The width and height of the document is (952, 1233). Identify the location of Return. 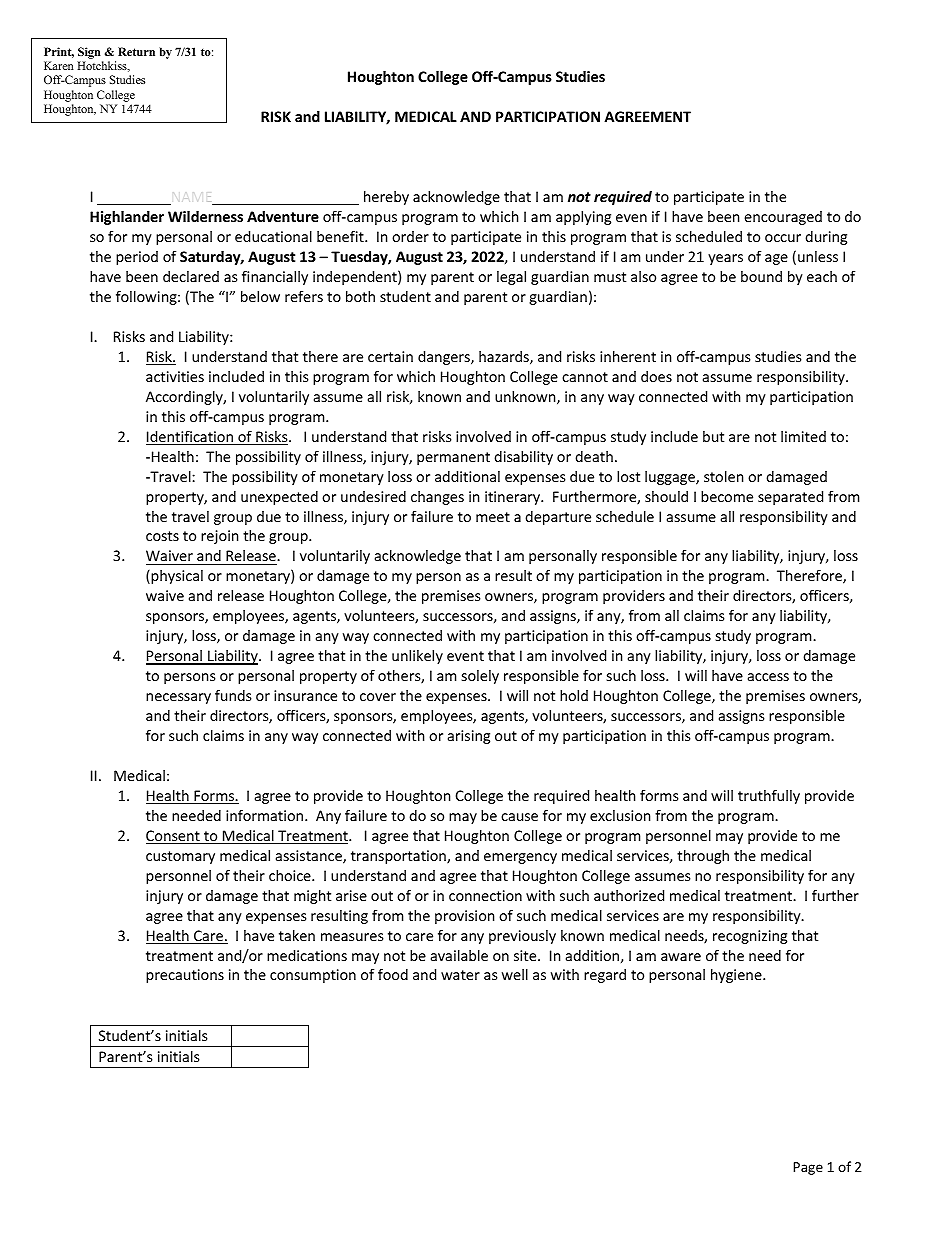
(136, 51).
